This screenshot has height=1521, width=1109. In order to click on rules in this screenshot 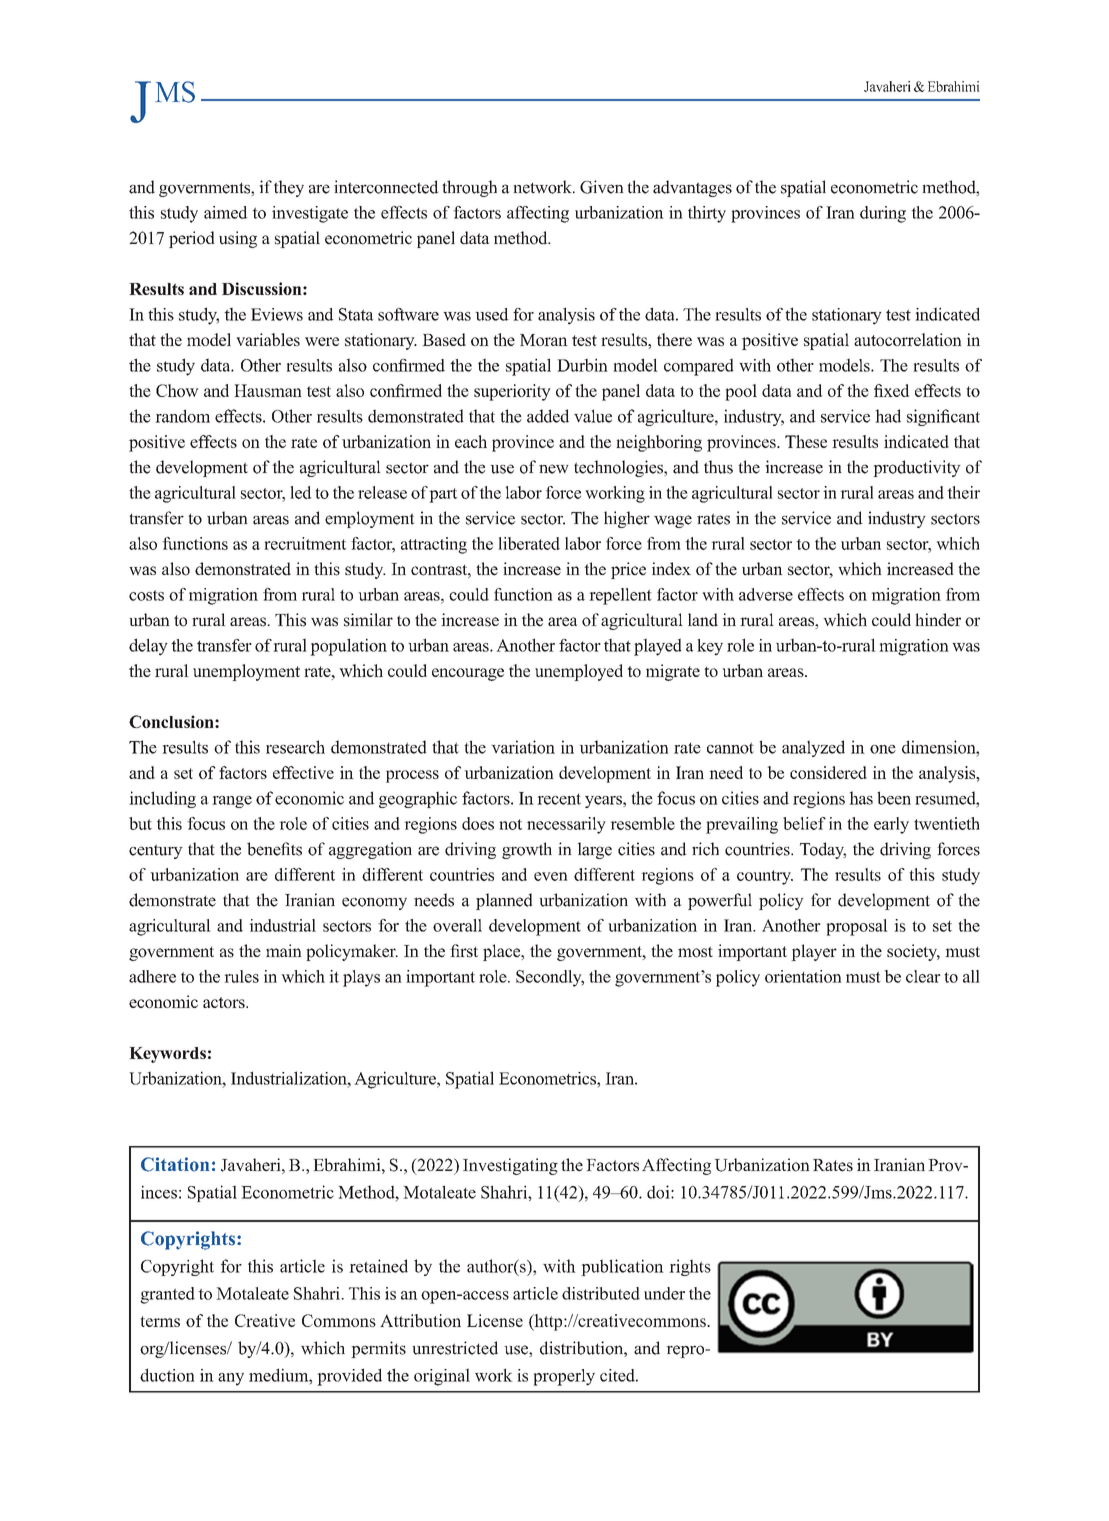, I will do `click(241, 976)`.
